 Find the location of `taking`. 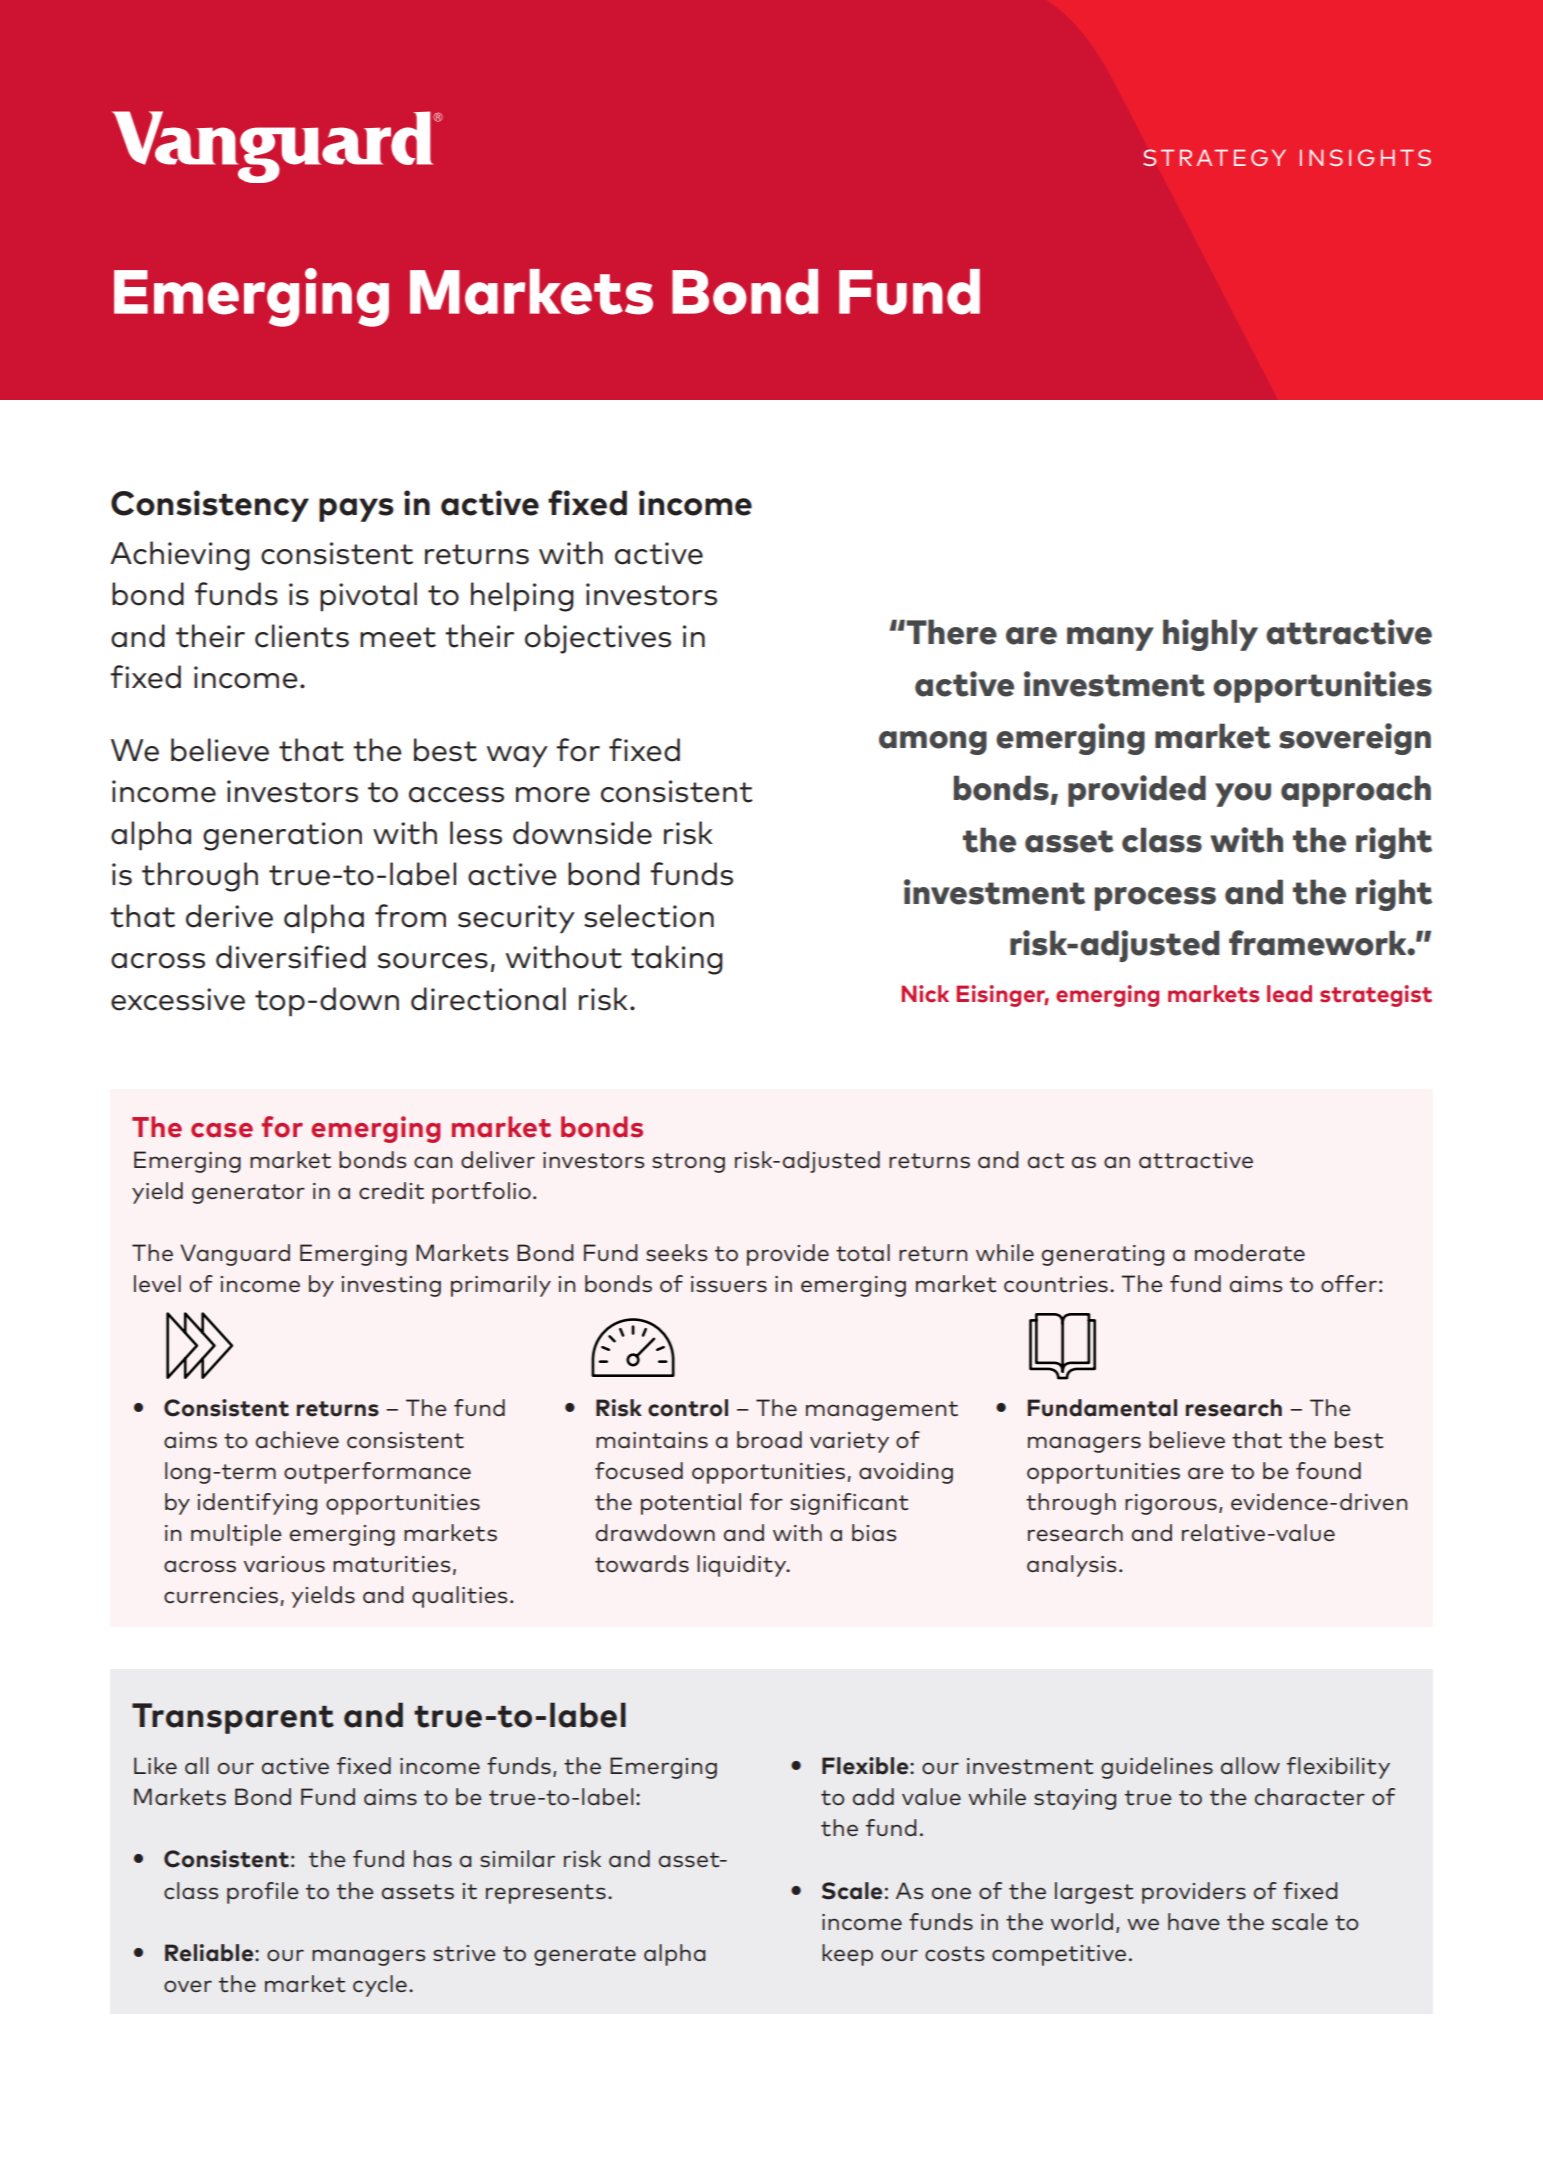

taking is located at coordinates (677, 960).
